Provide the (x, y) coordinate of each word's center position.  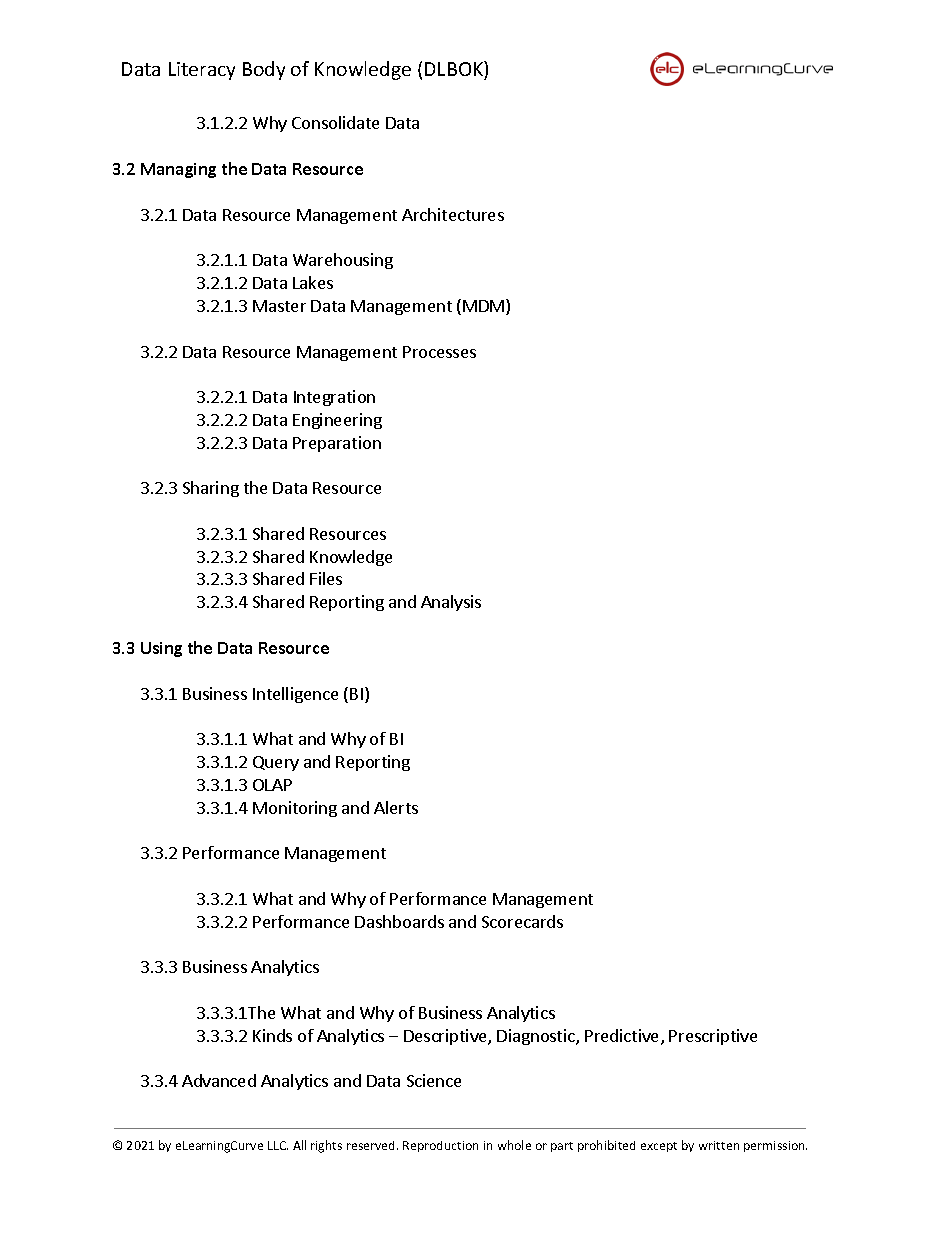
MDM (485, 307)
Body (264, 70)
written (719, 1145)
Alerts (396, 807)
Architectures (453, 214)
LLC (278, 1145)
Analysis (451, 603)
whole (514, 1145)
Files (326, 578)
